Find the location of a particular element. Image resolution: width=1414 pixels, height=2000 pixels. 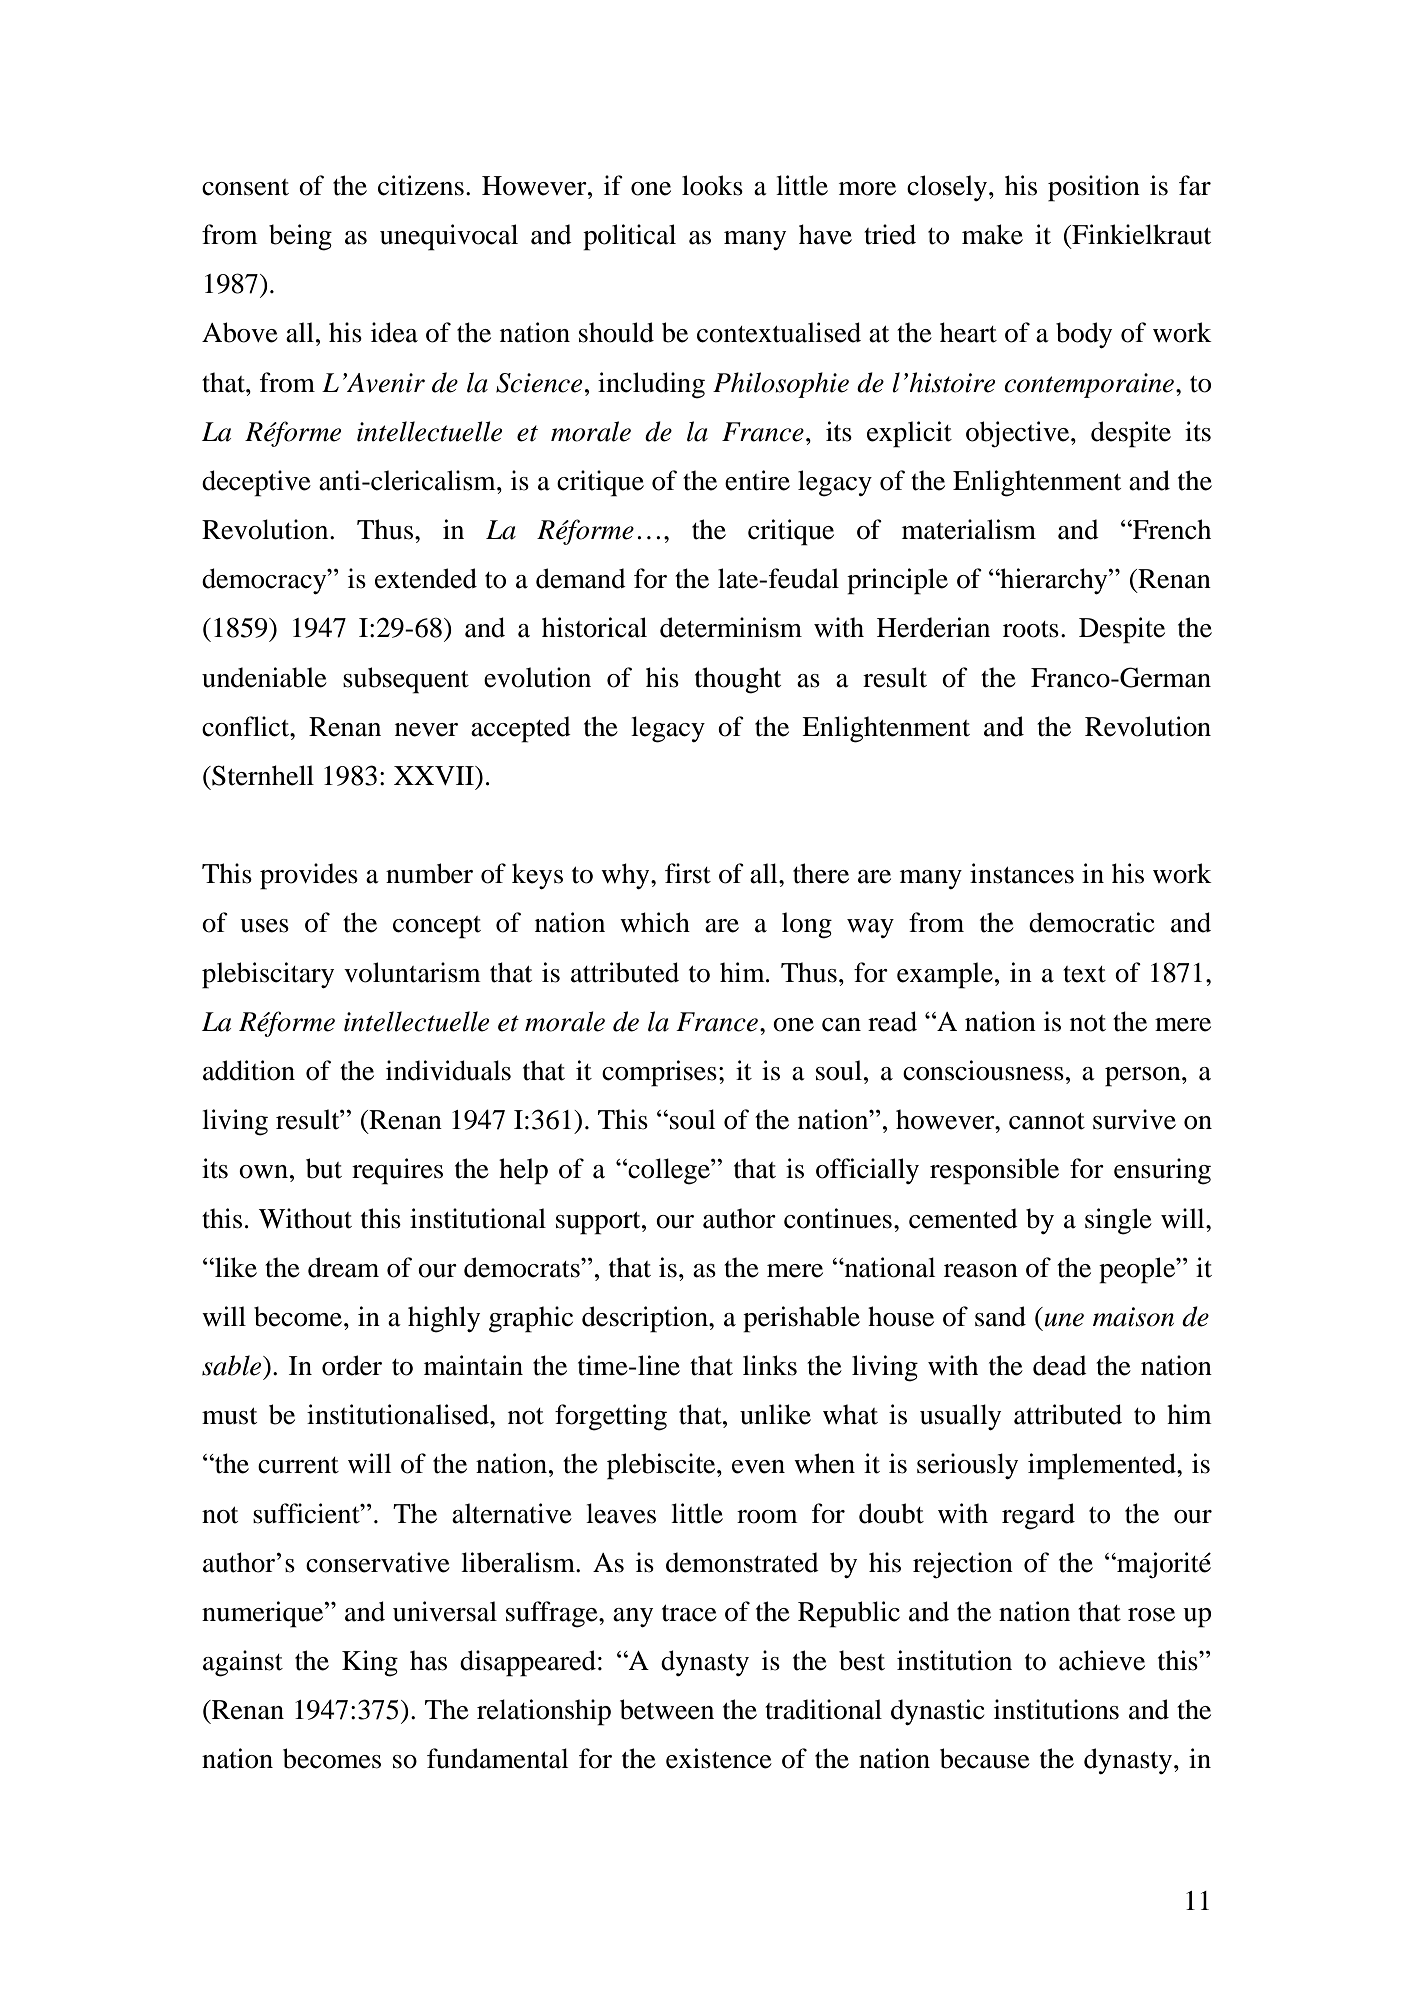

uses is located at coordinates (264, 926).
